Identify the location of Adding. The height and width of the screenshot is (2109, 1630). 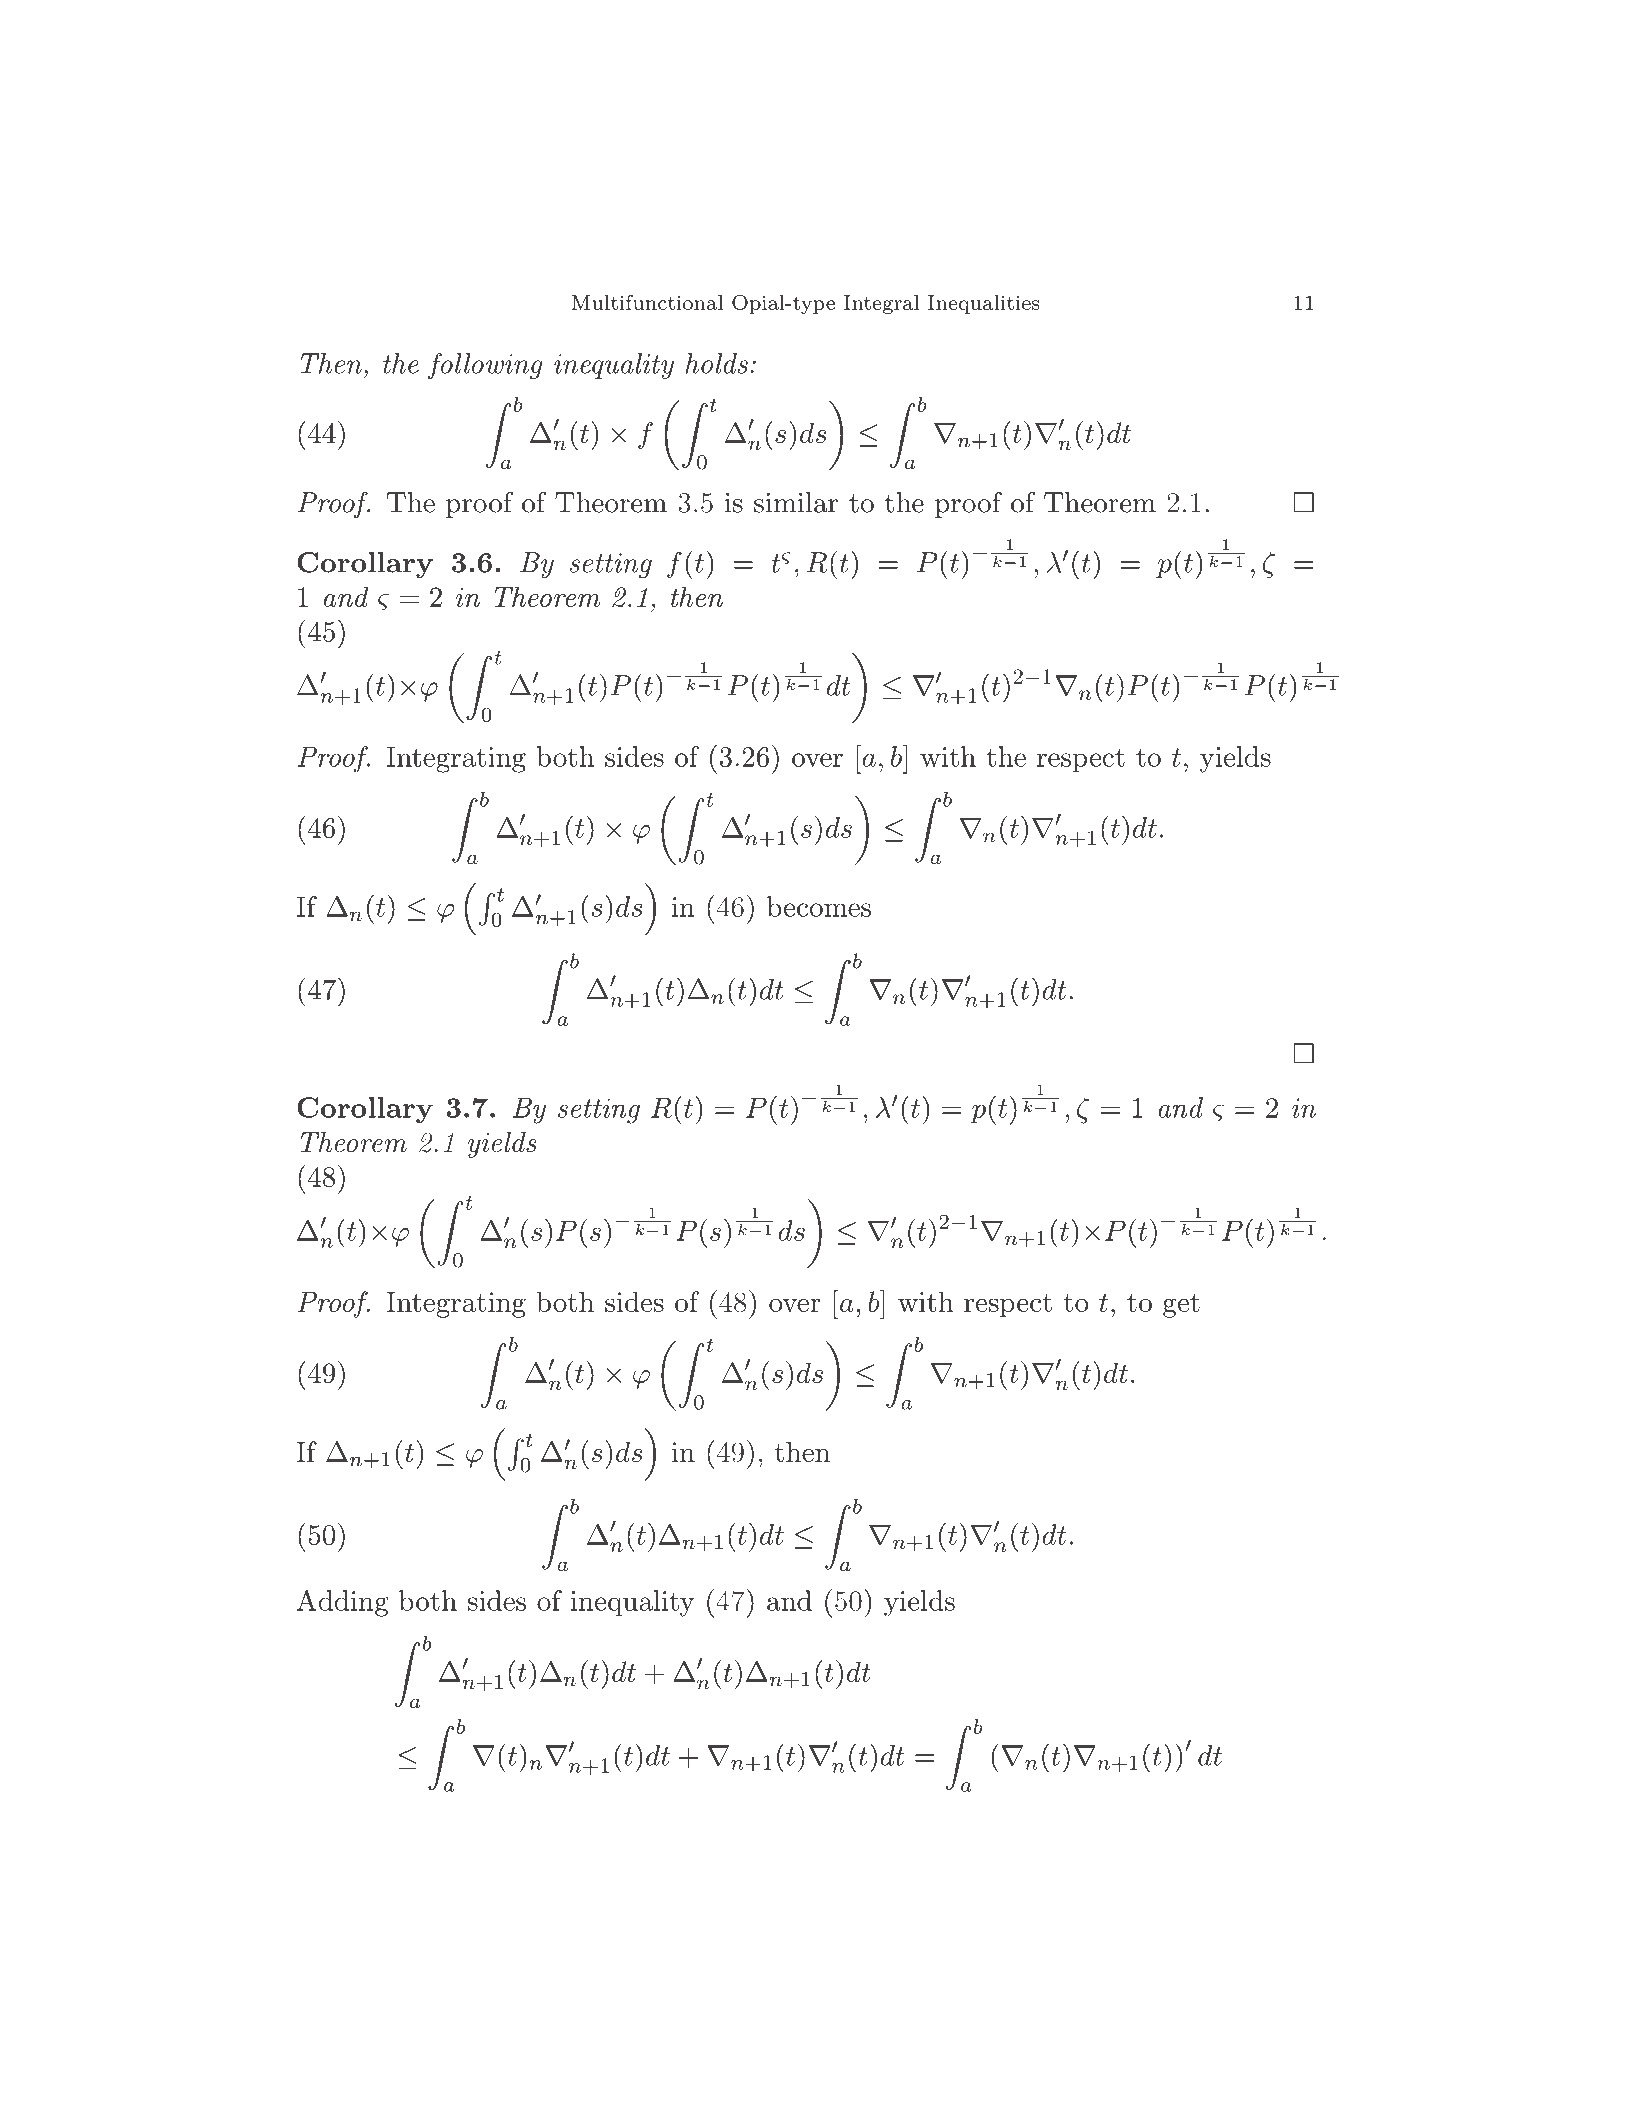
(343, 1603).
